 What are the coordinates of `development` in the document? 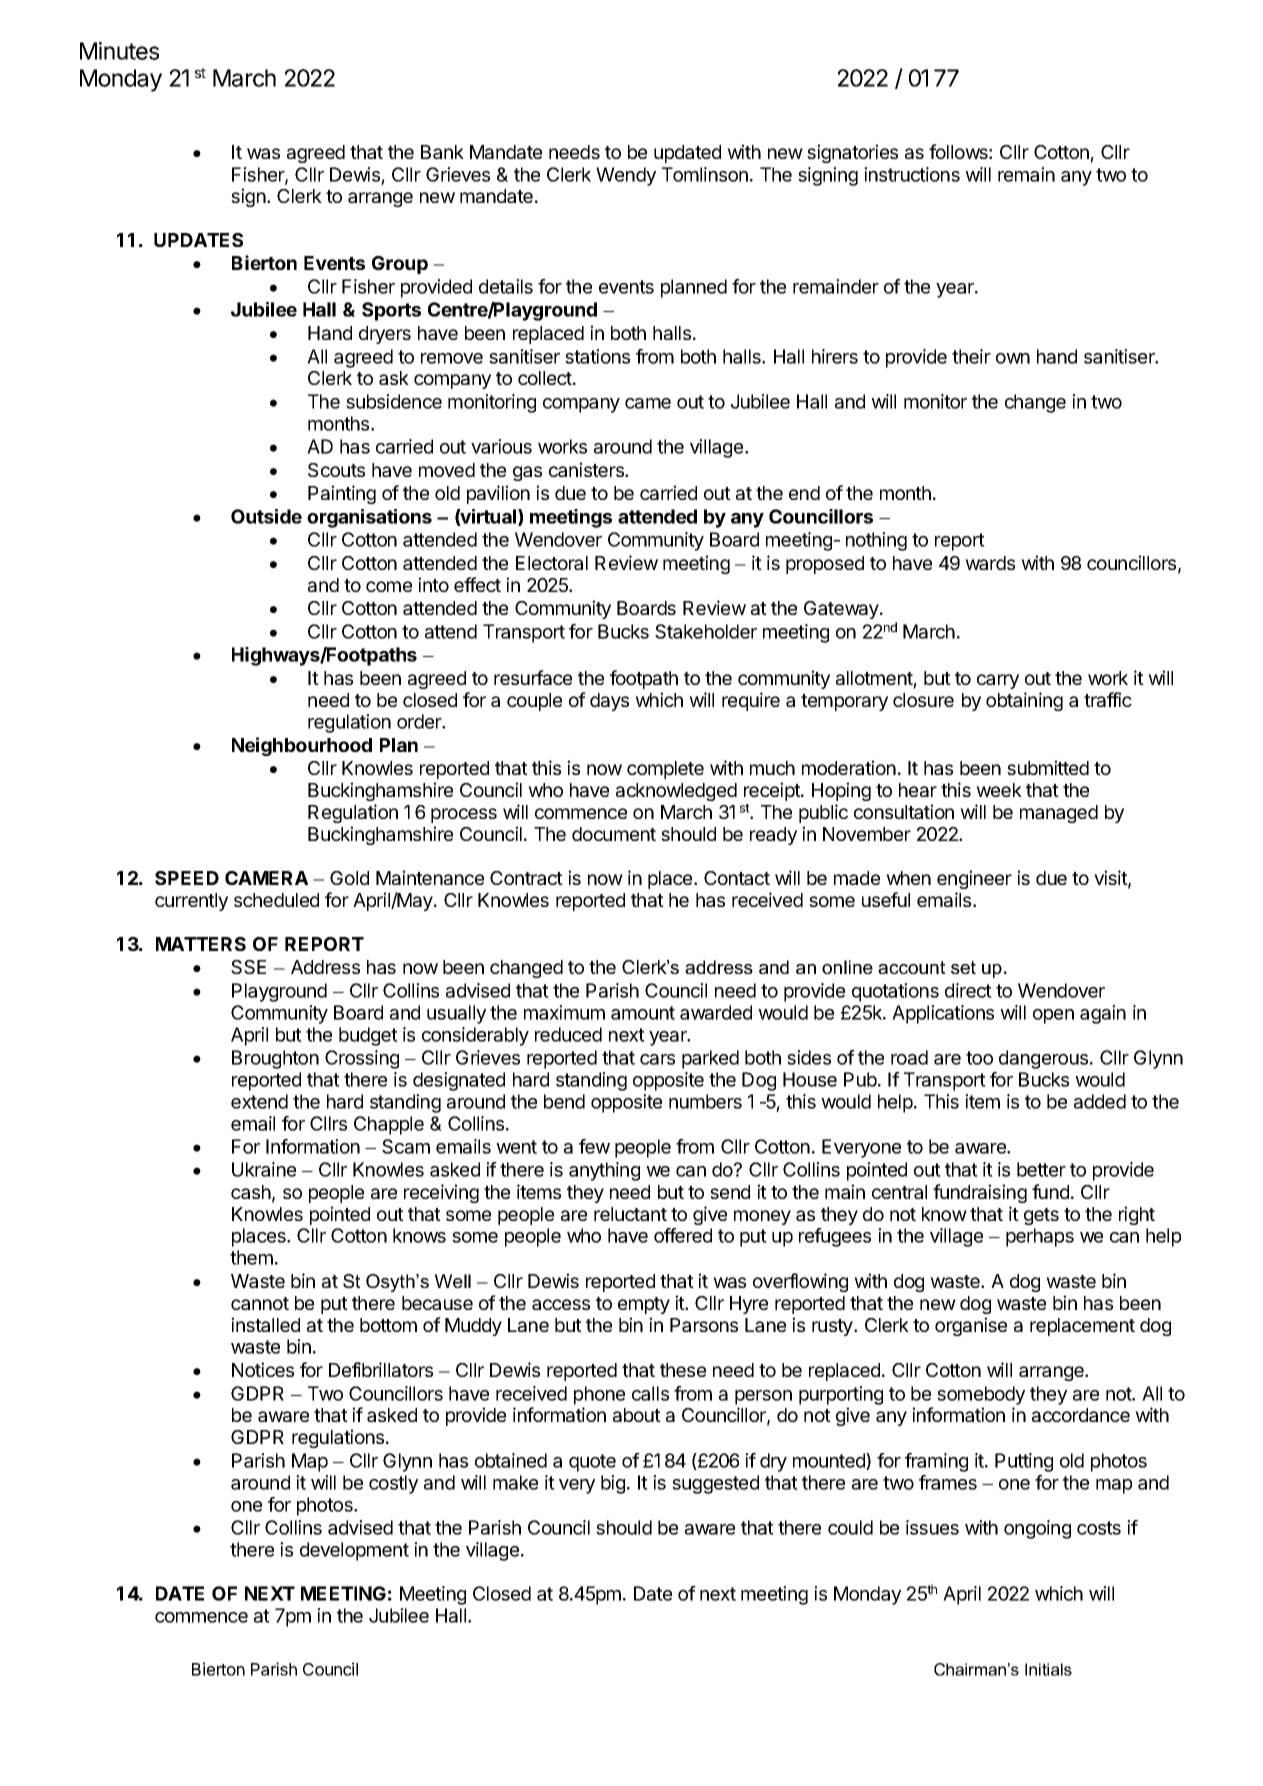 It's located at (354, 1551).
